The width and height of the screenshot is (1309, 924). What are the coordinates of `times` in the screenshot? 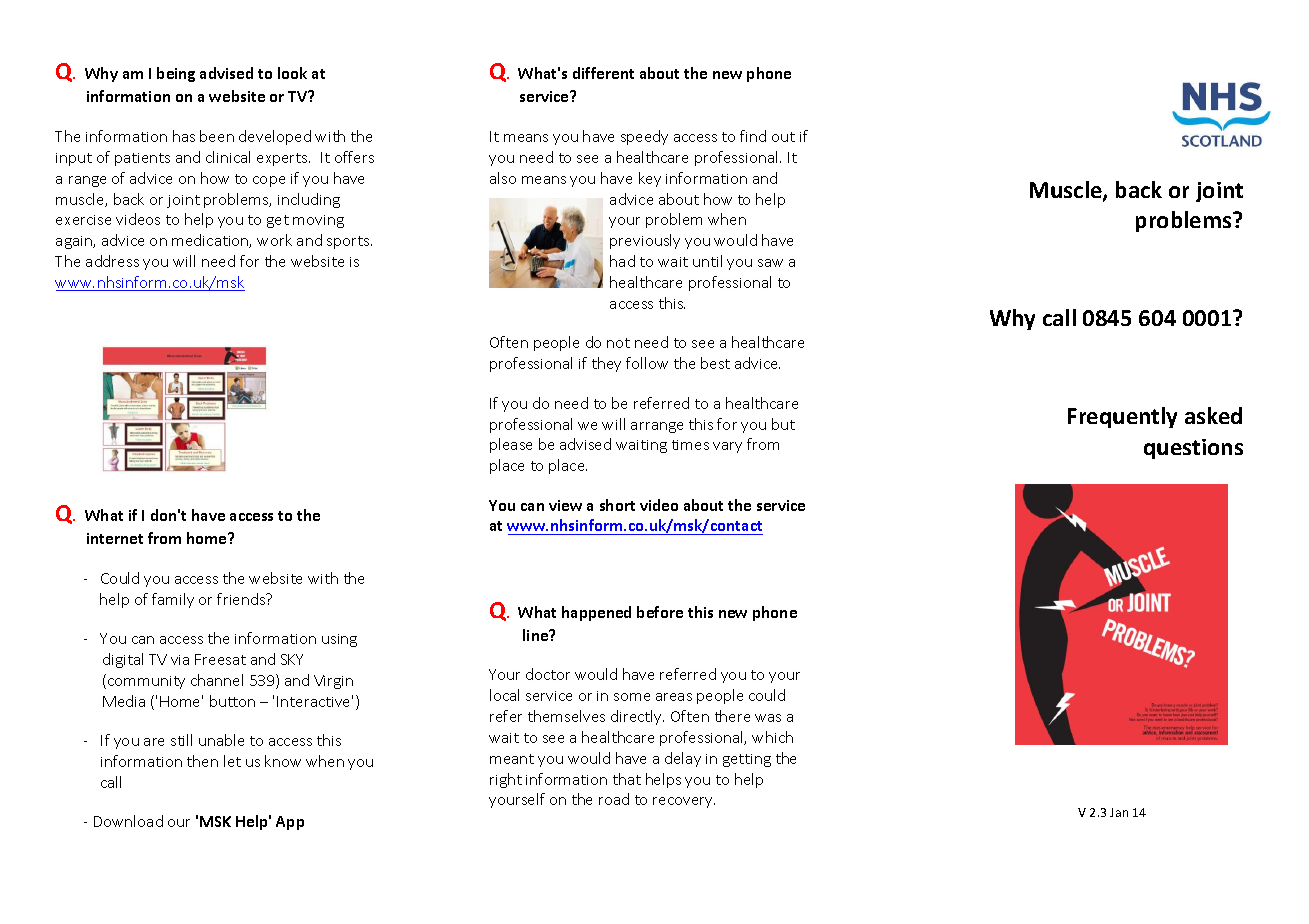 It's located at (690, 445).
